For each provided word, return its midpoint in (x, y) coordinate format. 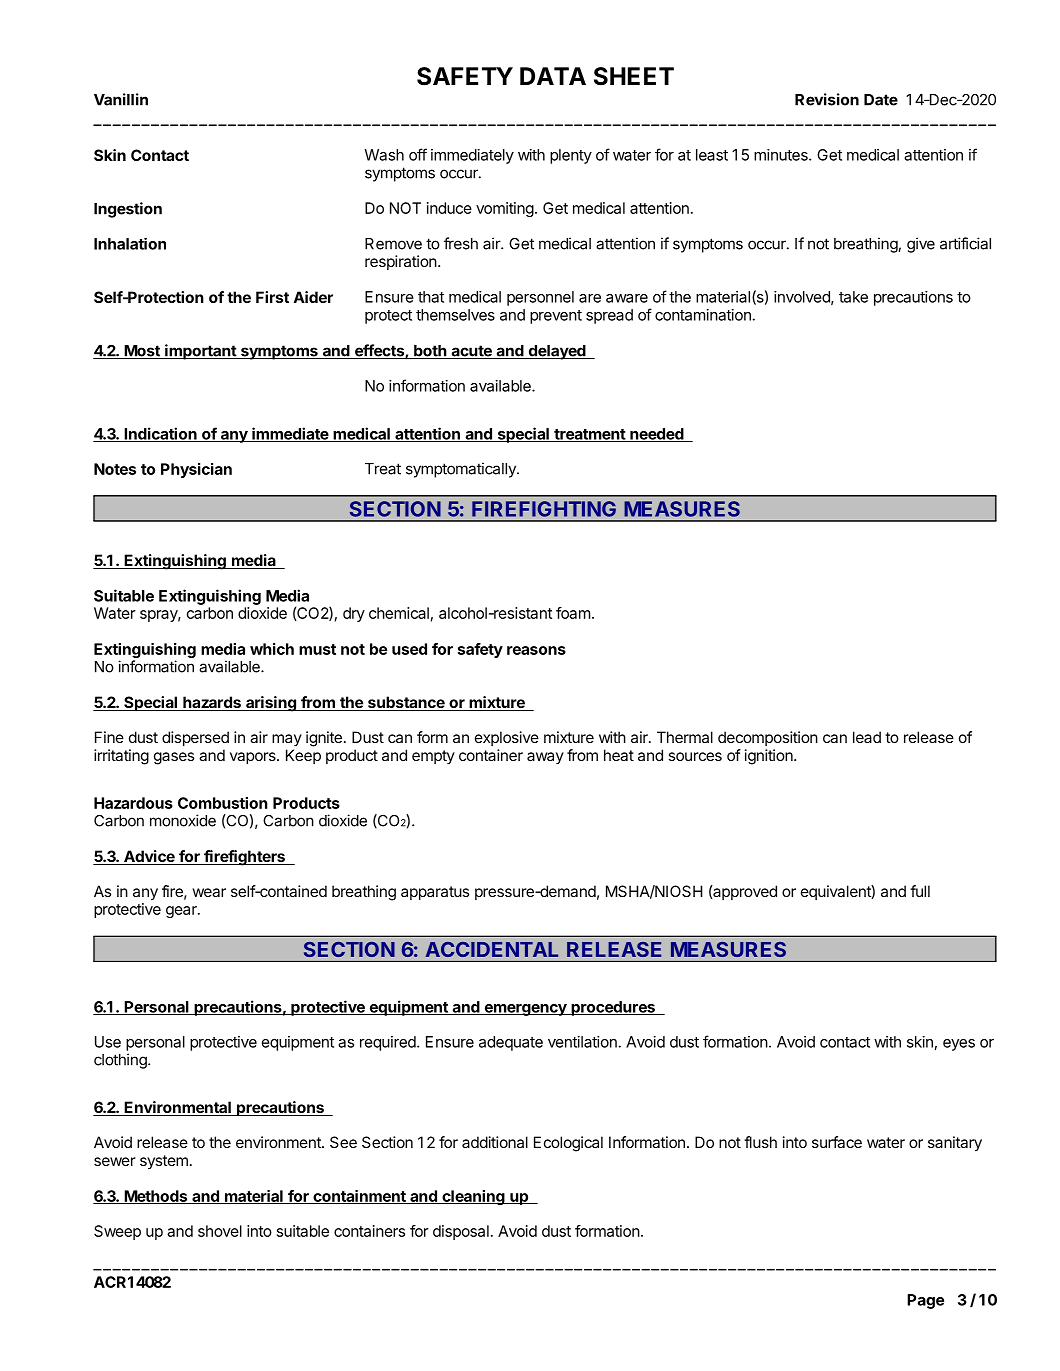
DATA (553, 76)
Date (881, 100)
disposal (461, 1232)
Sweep (117, 1232)
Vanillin (121, 99)
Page (925, 1301)
